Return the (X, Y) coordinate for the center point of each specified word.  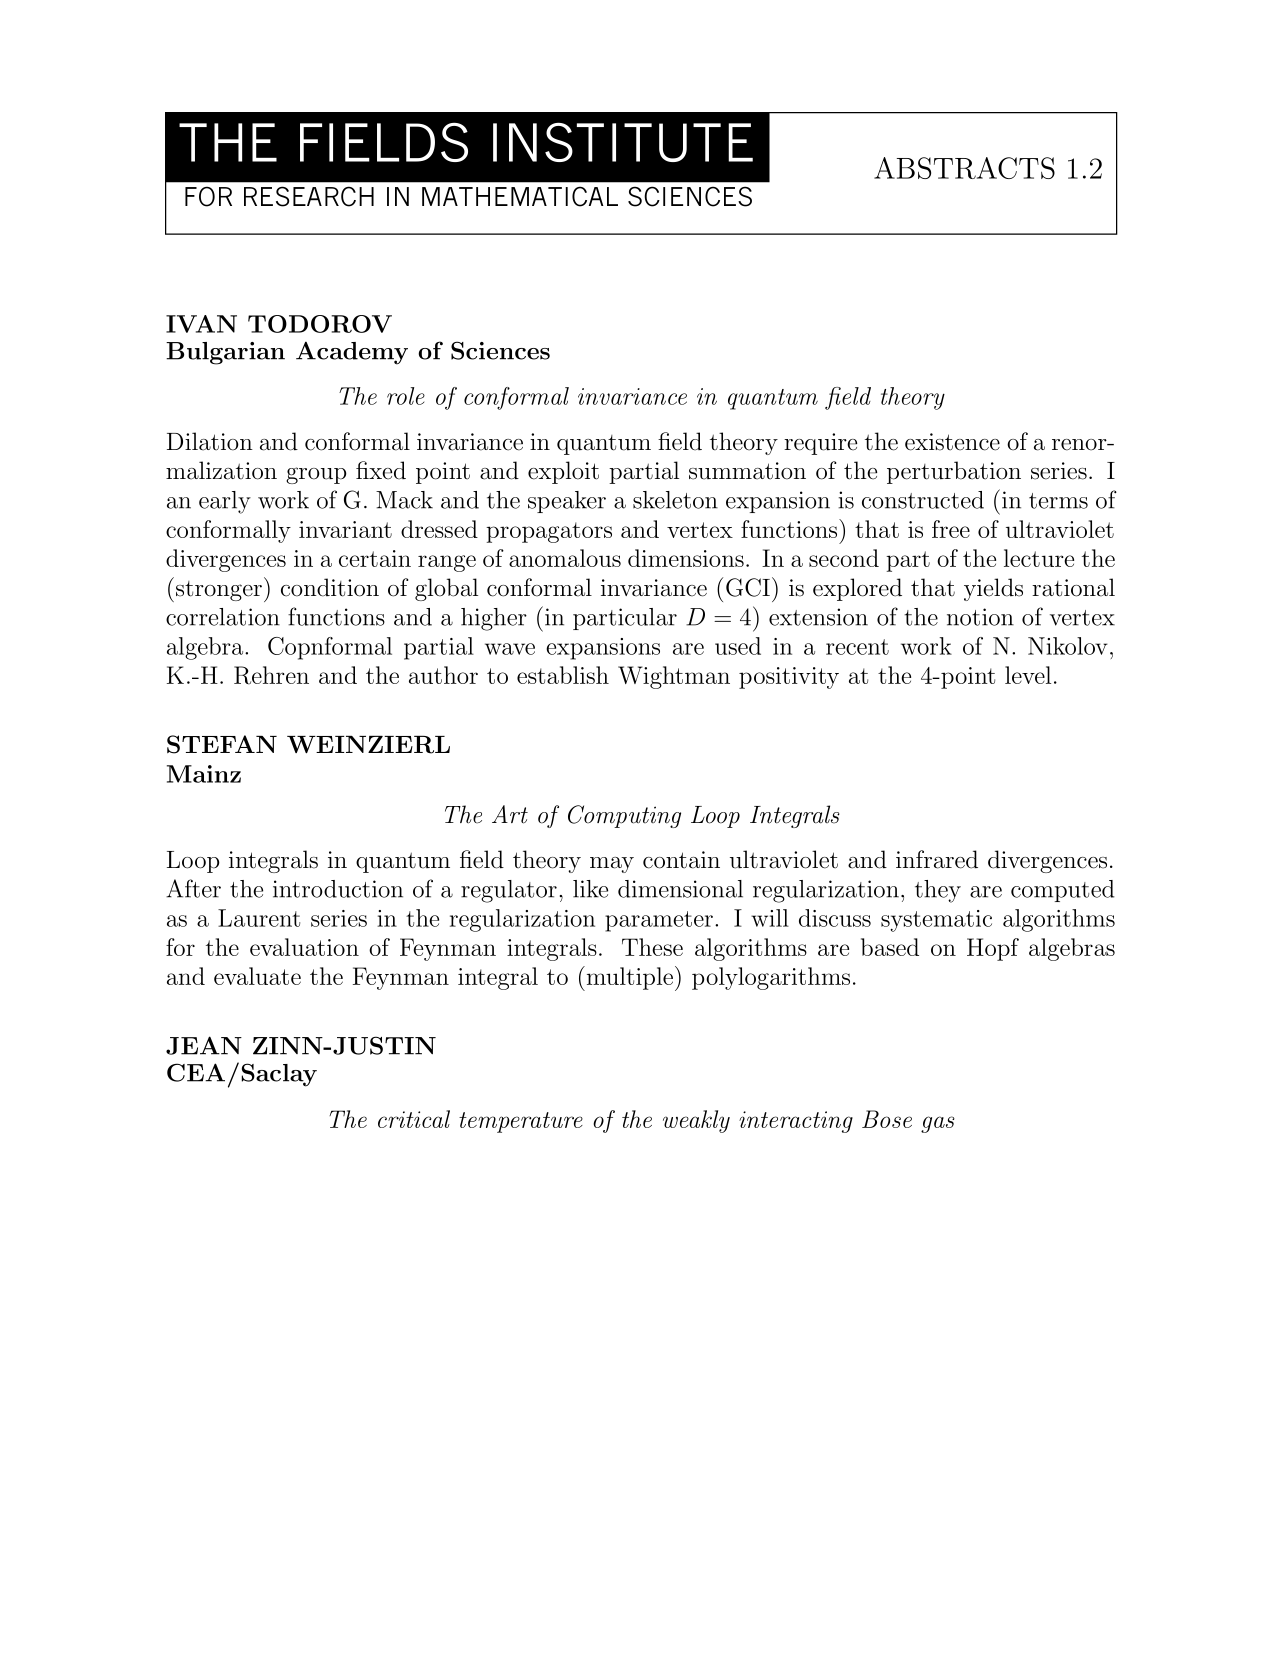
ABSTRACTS (964, 168)
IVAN (201, 324)
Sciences (500, 350)
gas (938, 1124)
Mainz (204, 774)
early (225, 502)
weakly (696, 1121)
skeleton (675, 500)
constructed (923, 500)
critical (414, 1119)
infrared (937, 859)
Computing (624, 816)
